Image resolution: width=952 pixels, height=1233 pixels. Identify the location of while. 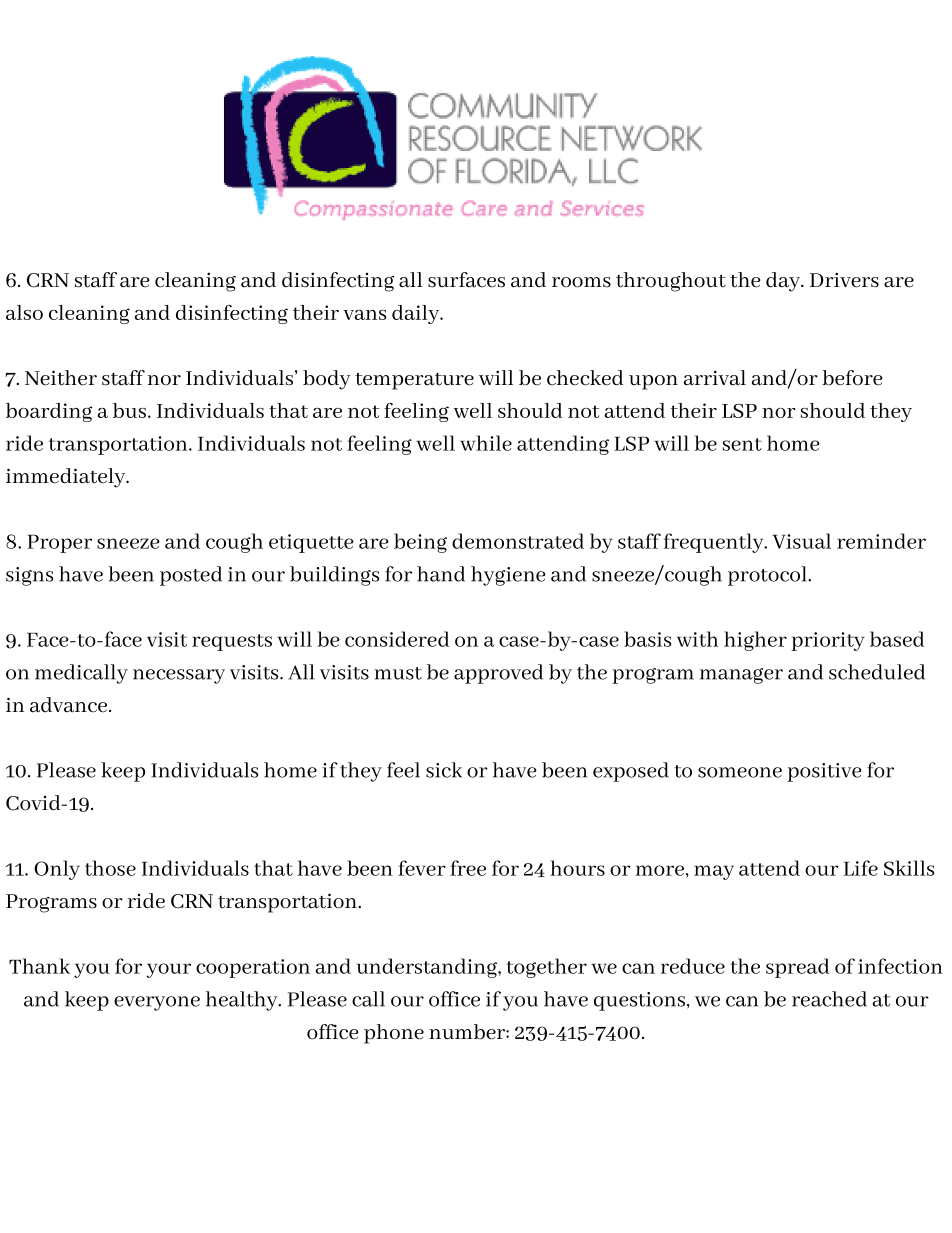
(486, 443).
